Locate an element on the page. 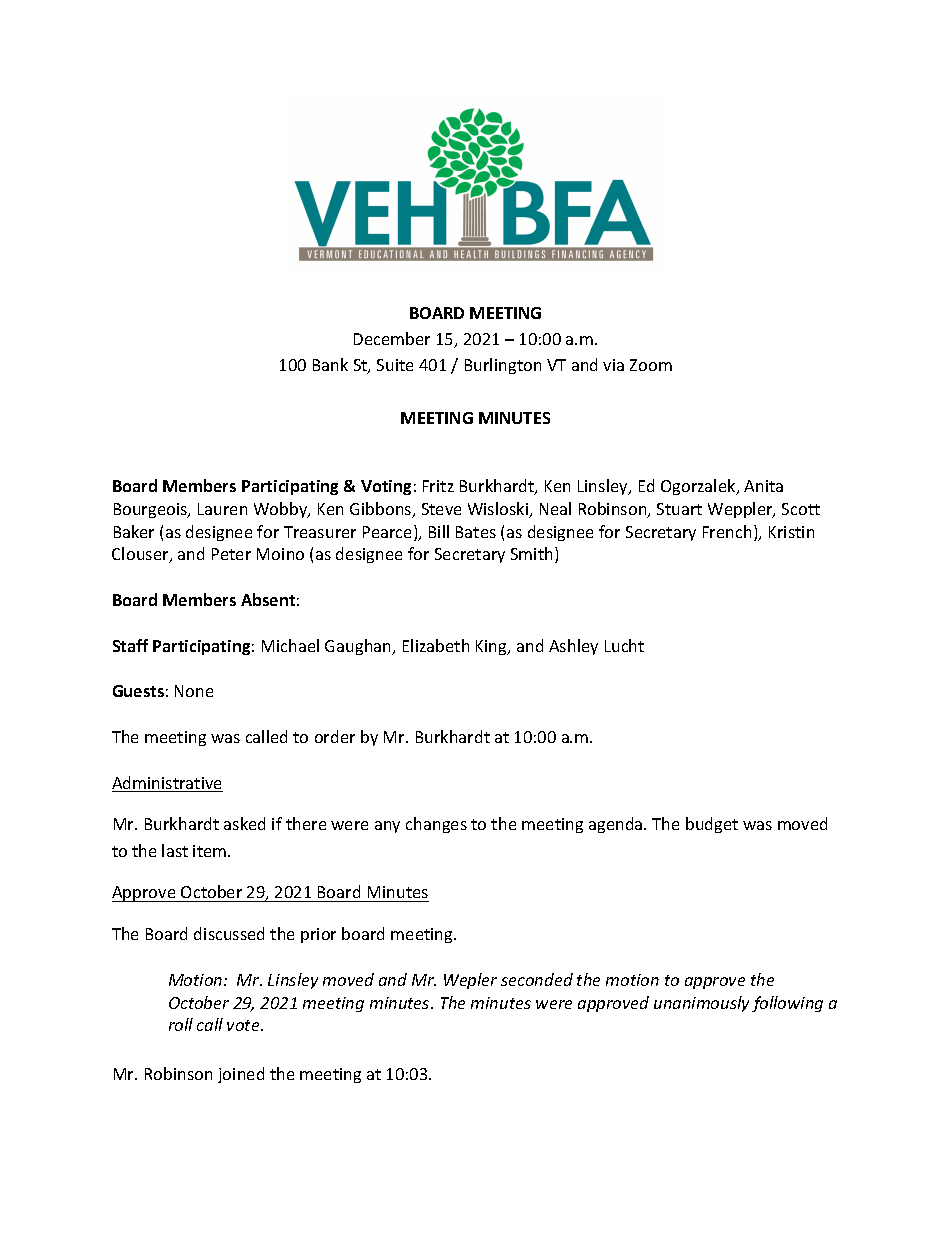 This document has width=952, height=1233. None is located at coordinates (194, 691).
